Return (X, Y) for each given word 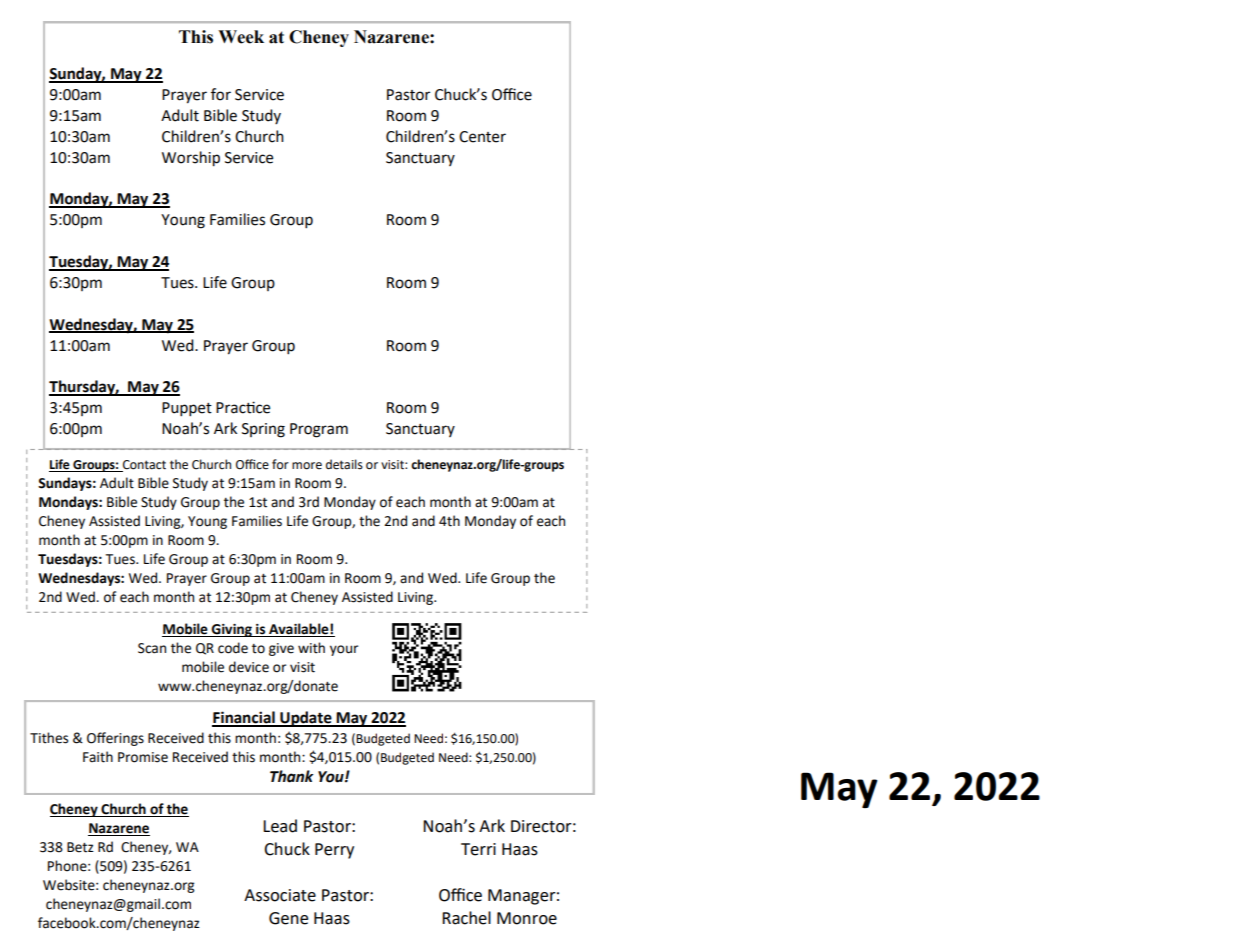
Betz (80, 847)
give (281, 649)
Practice (243, 407)
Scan (152, 648)
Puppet (187, 409)
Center (482, 137)
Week (241, 37)
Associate (280, 895)
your (344, 650)
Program (319, 430)
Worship (191, 159)
